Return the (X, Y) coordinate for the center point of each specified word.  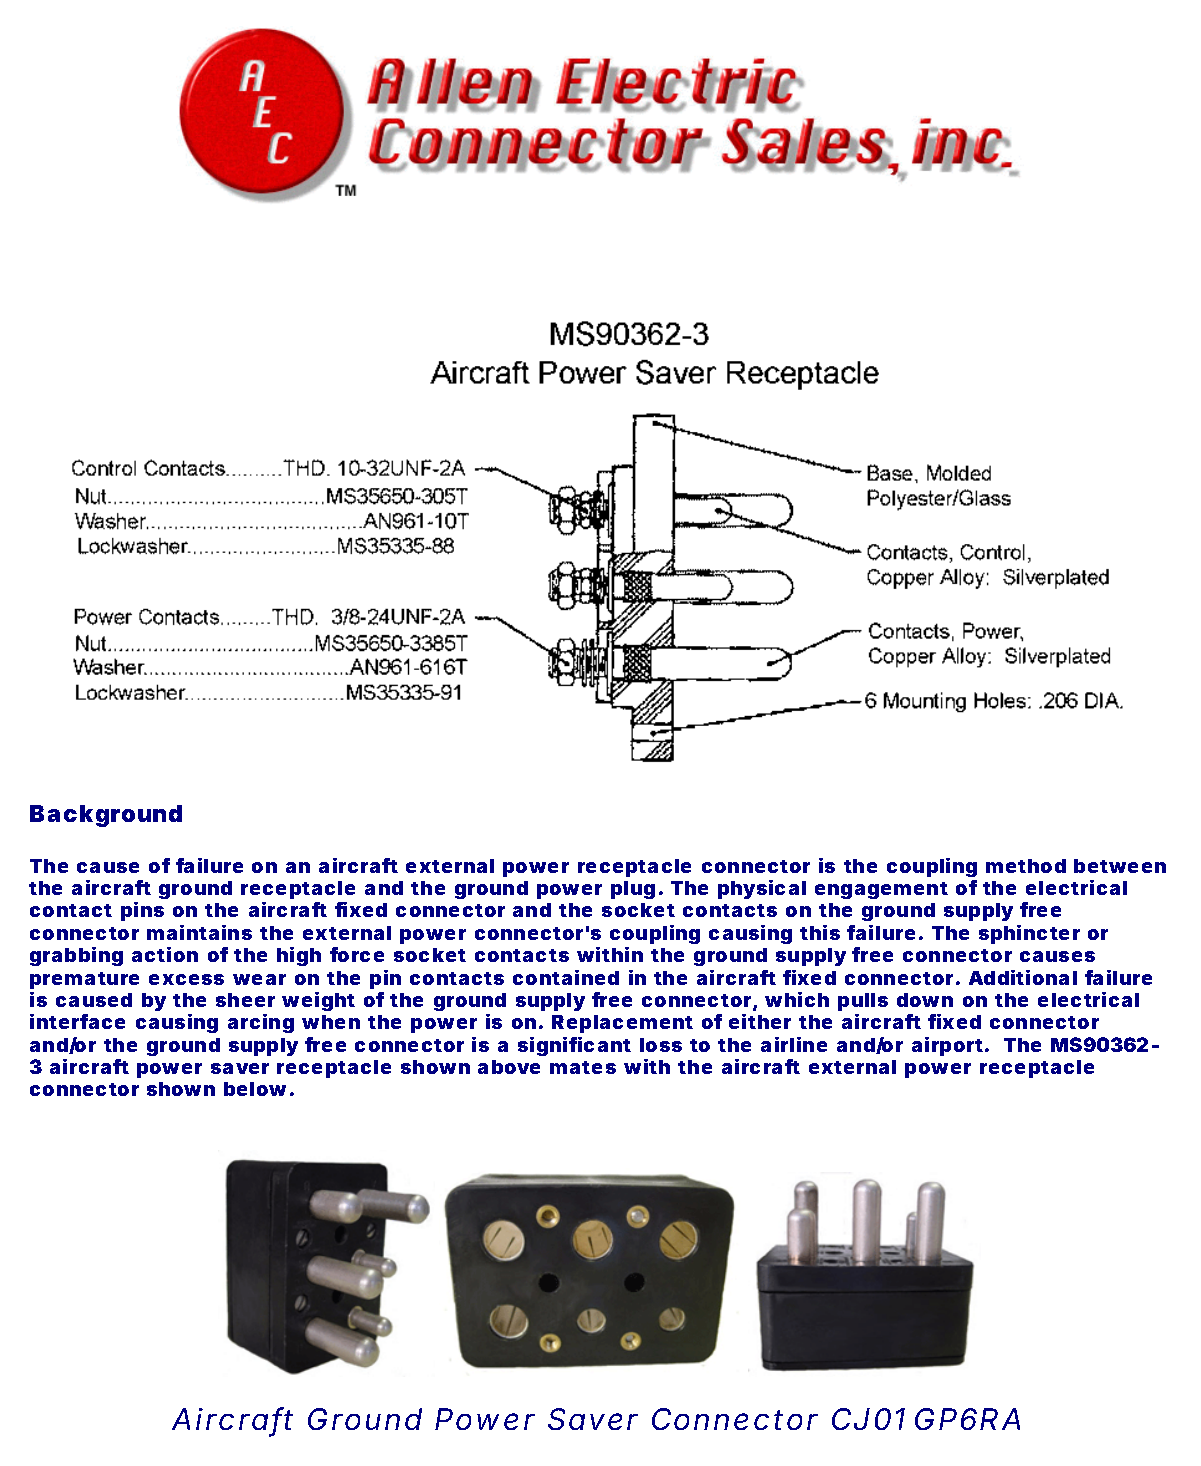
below (257, 1089)
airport (949, 1046)
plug (633, 890)
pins (142, 911)
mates (583, 1067)
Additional (1023, 977)
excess (186, 979)
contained (566, 977)
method (1026, 866)
